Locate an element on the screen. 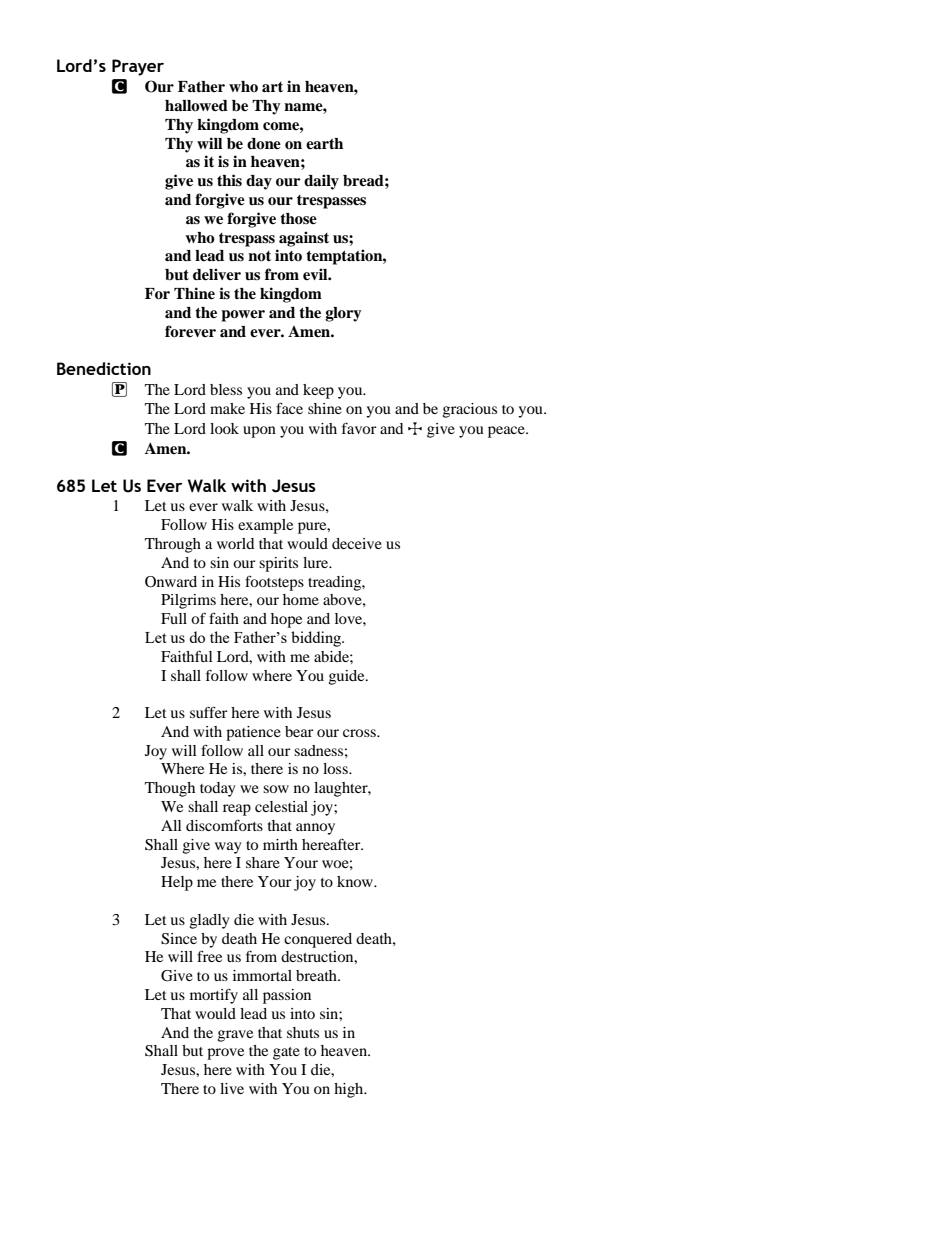  Prayer is located at coordinates (138, 67).
